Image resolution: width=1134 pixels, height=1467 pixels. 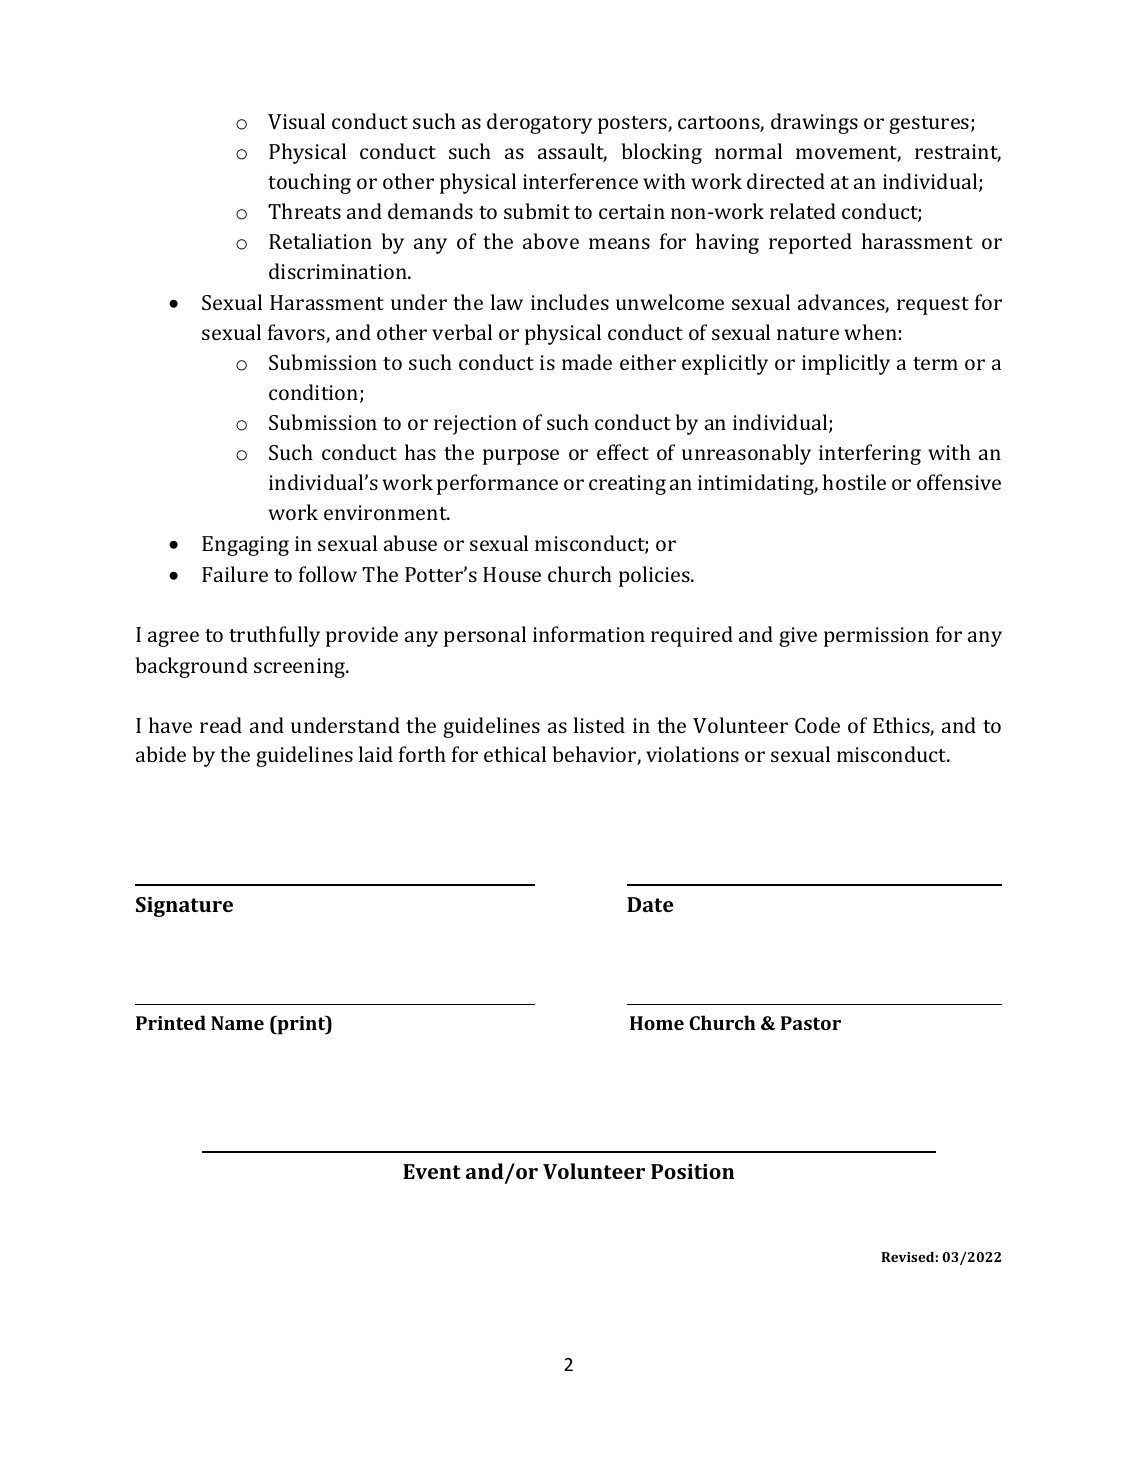 I want to click on Name, so click(x=237, y=1023).
